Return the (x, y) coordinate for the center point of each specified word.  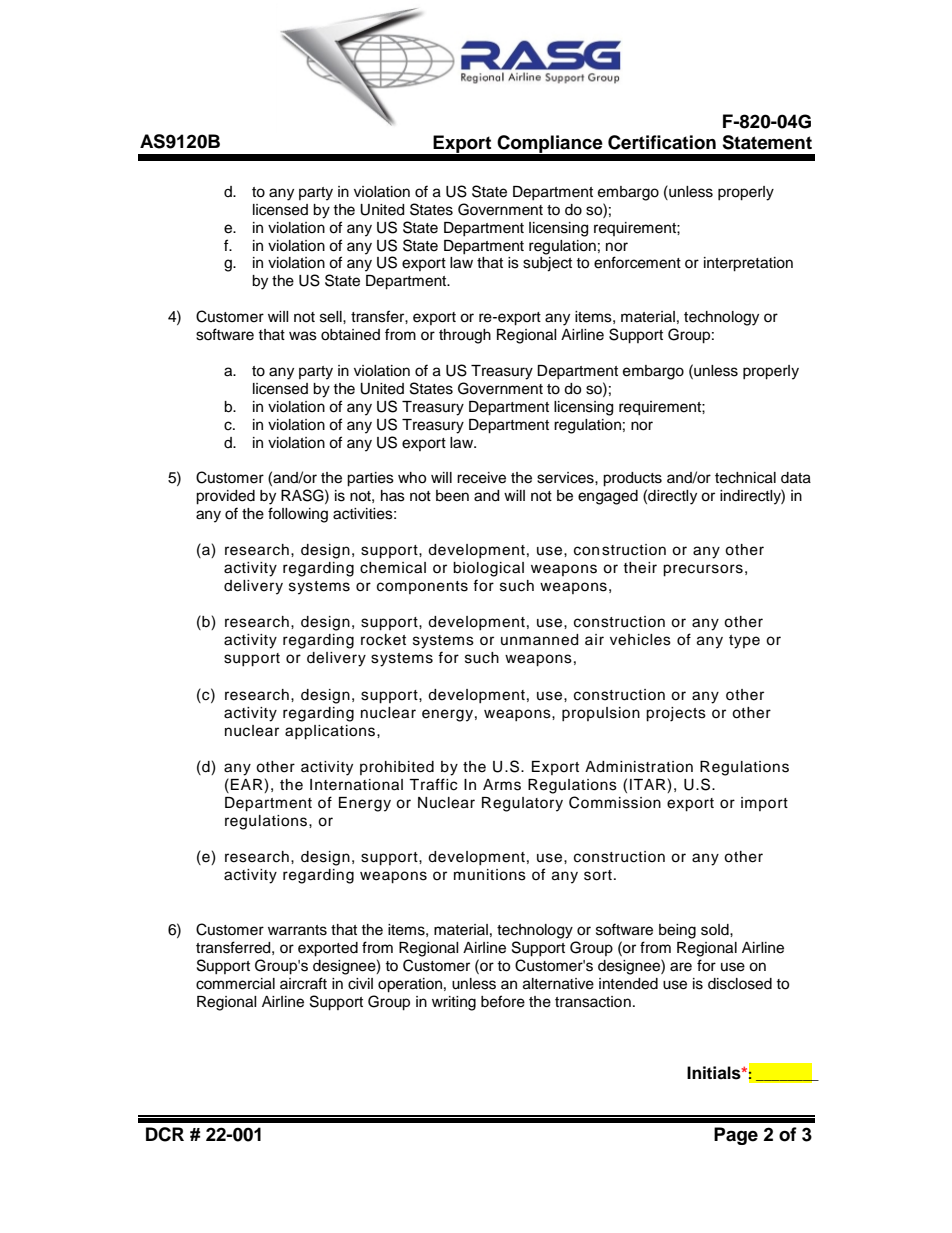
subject (547, 264)
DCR (165, 1134)
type (744, 642)
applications (331, 732)
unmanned (539, 640)
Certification (662, 142)
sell (332, 317)
